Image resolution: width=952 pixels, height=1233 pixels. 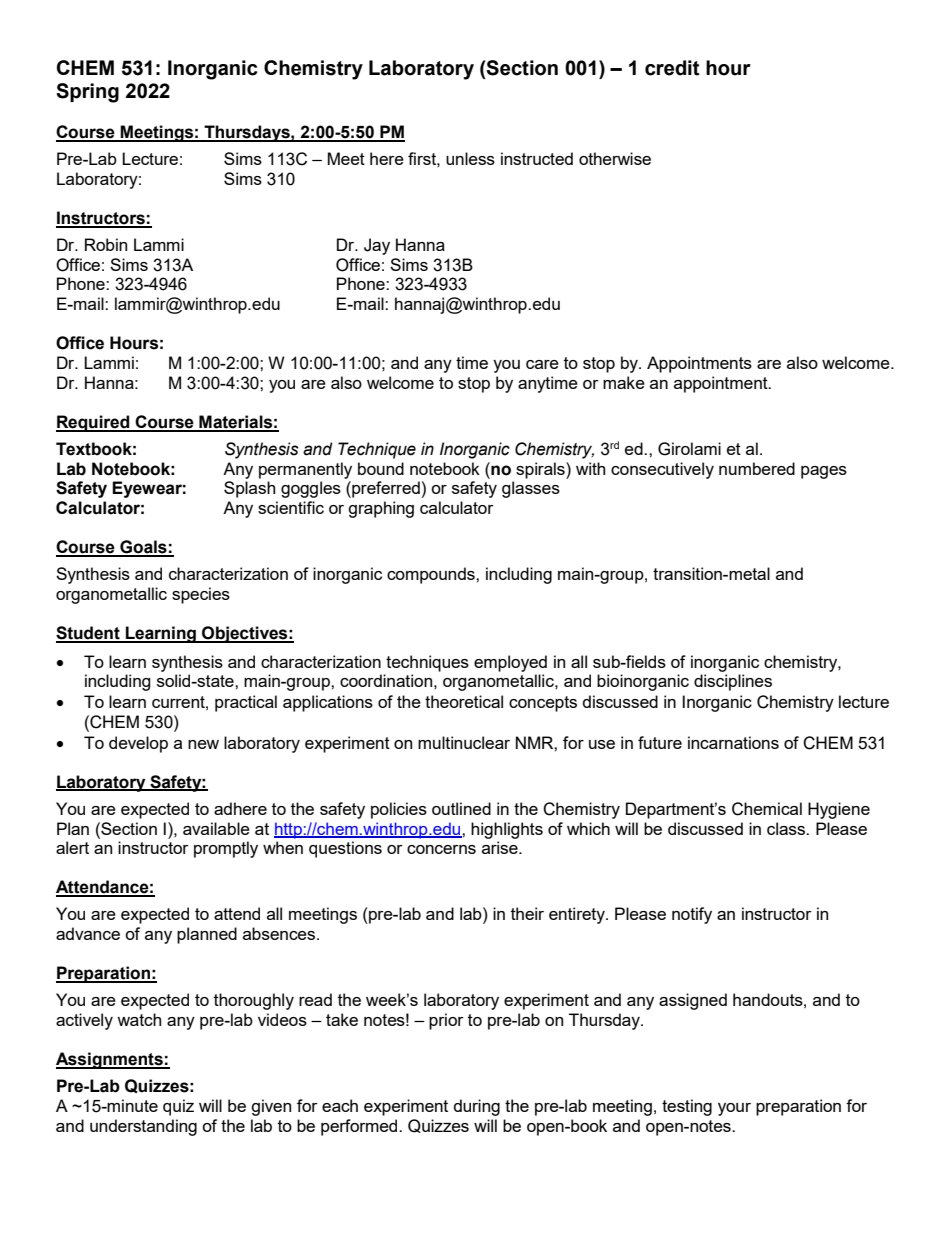 I want to click on Spring, so click(x=87, y=93).
